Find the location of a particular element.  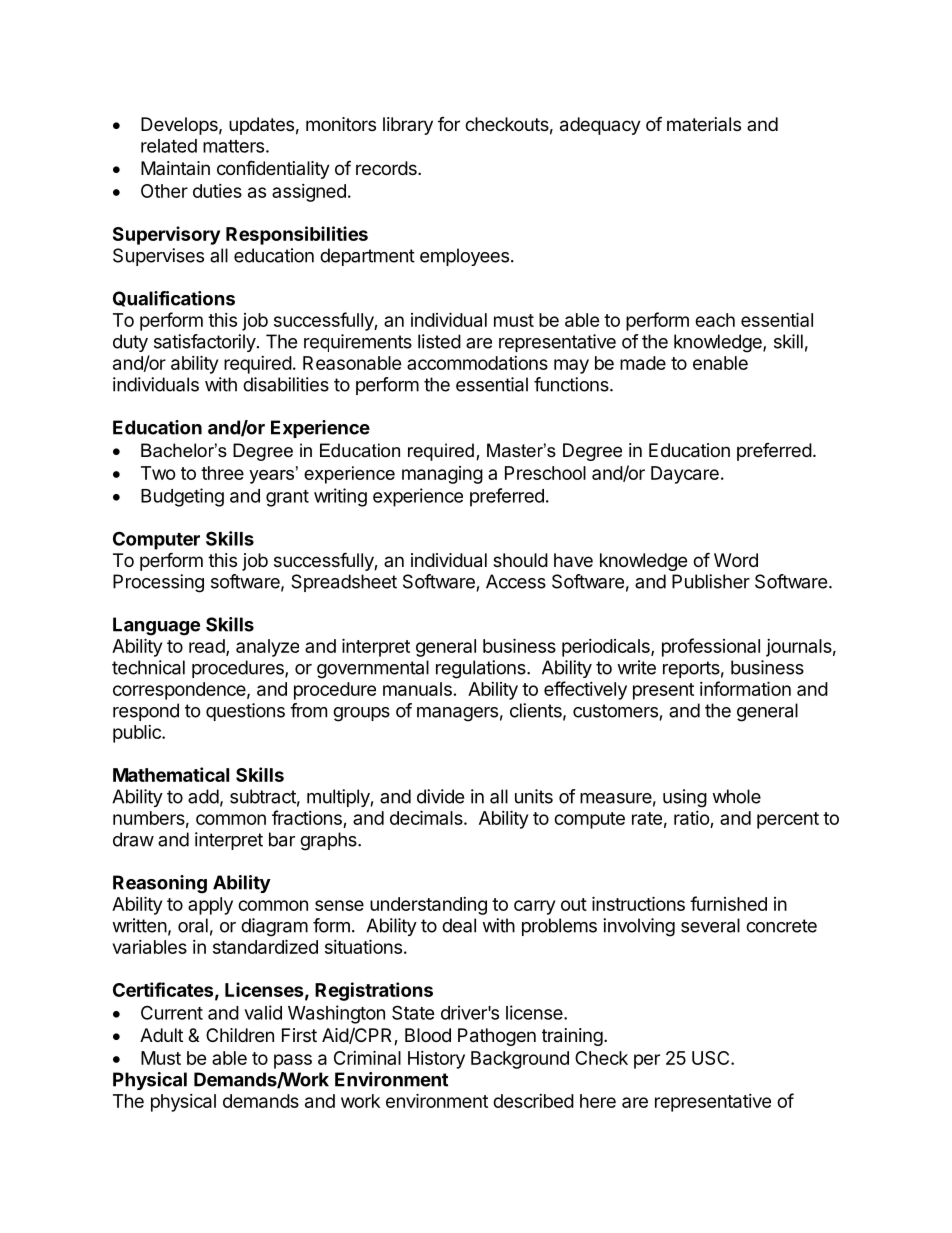

library is located at coordinates (408, 126).
